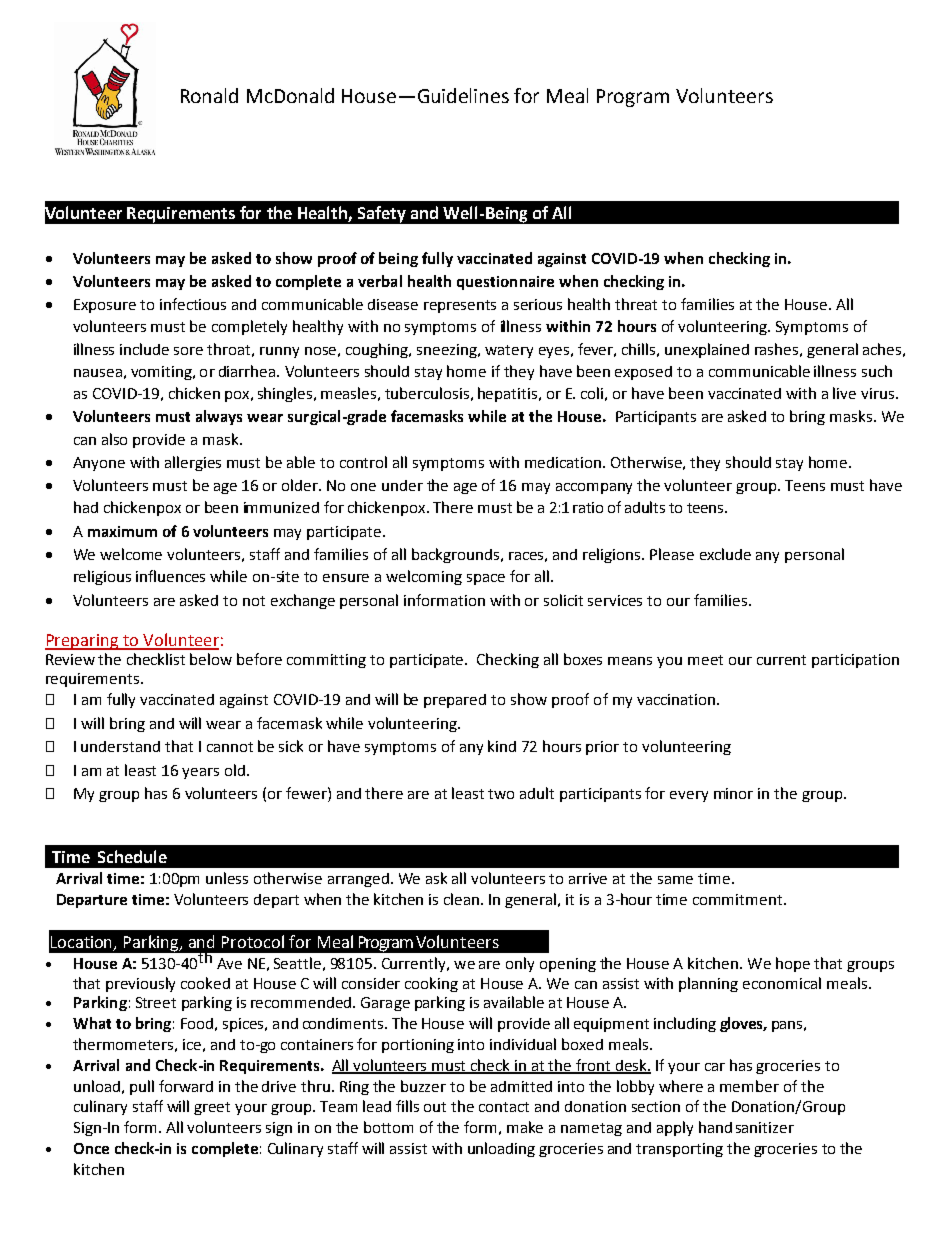  What do you see at coordinates (636, 304) in the screenshot?
I see `threat` at bounding box center [636, 304].
